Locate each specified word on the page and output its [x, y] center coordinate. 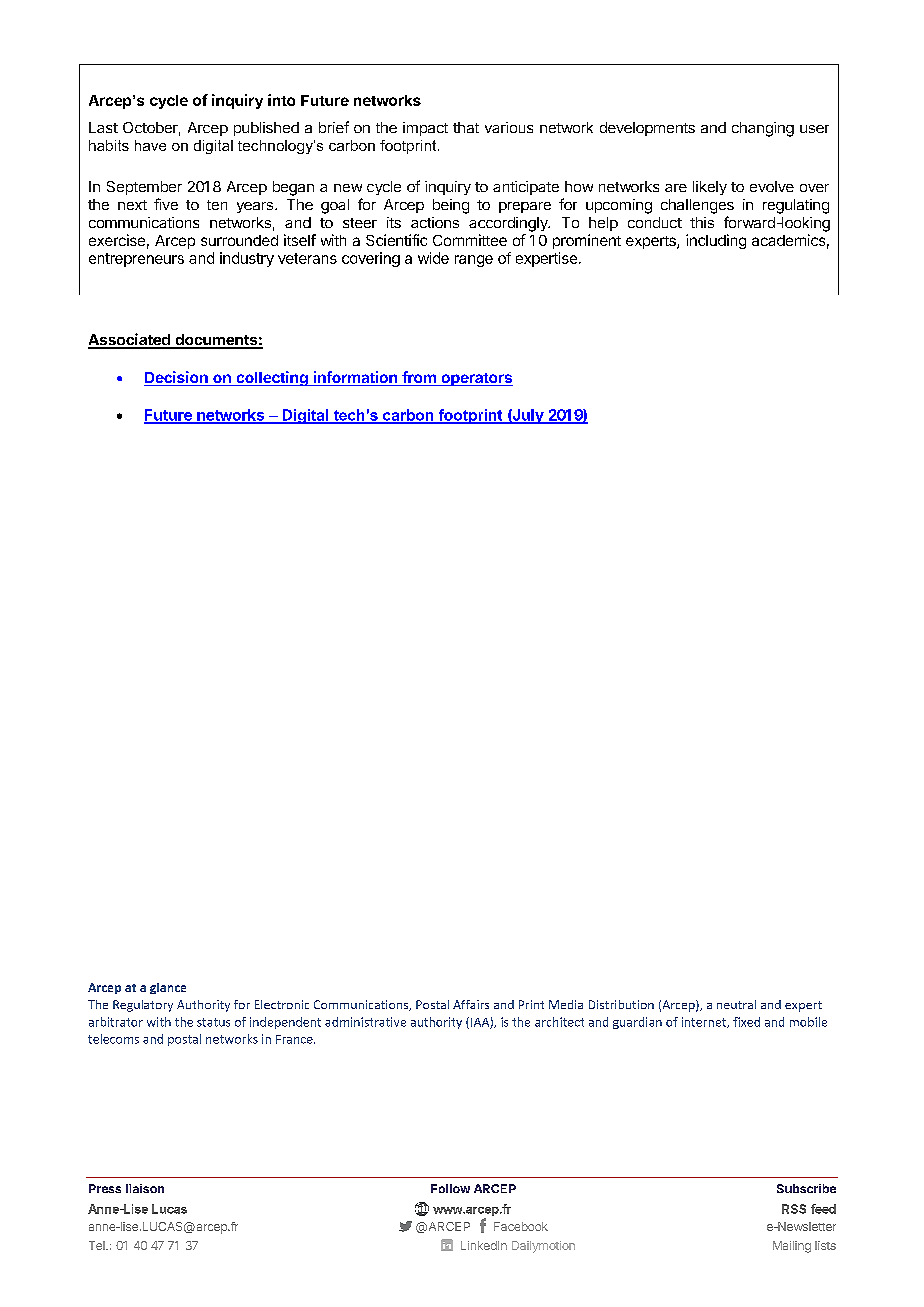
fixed [746, 1022]
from [419, 378]
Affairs [471, 1004]
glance [168, 988]
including [716, 241]
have [150, 145]
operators [476, 379]
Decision [177, 378]
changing [763, 129]
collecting [272, 378]
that [466, 127]
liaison [145, 1188]
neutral [736, 1004]
